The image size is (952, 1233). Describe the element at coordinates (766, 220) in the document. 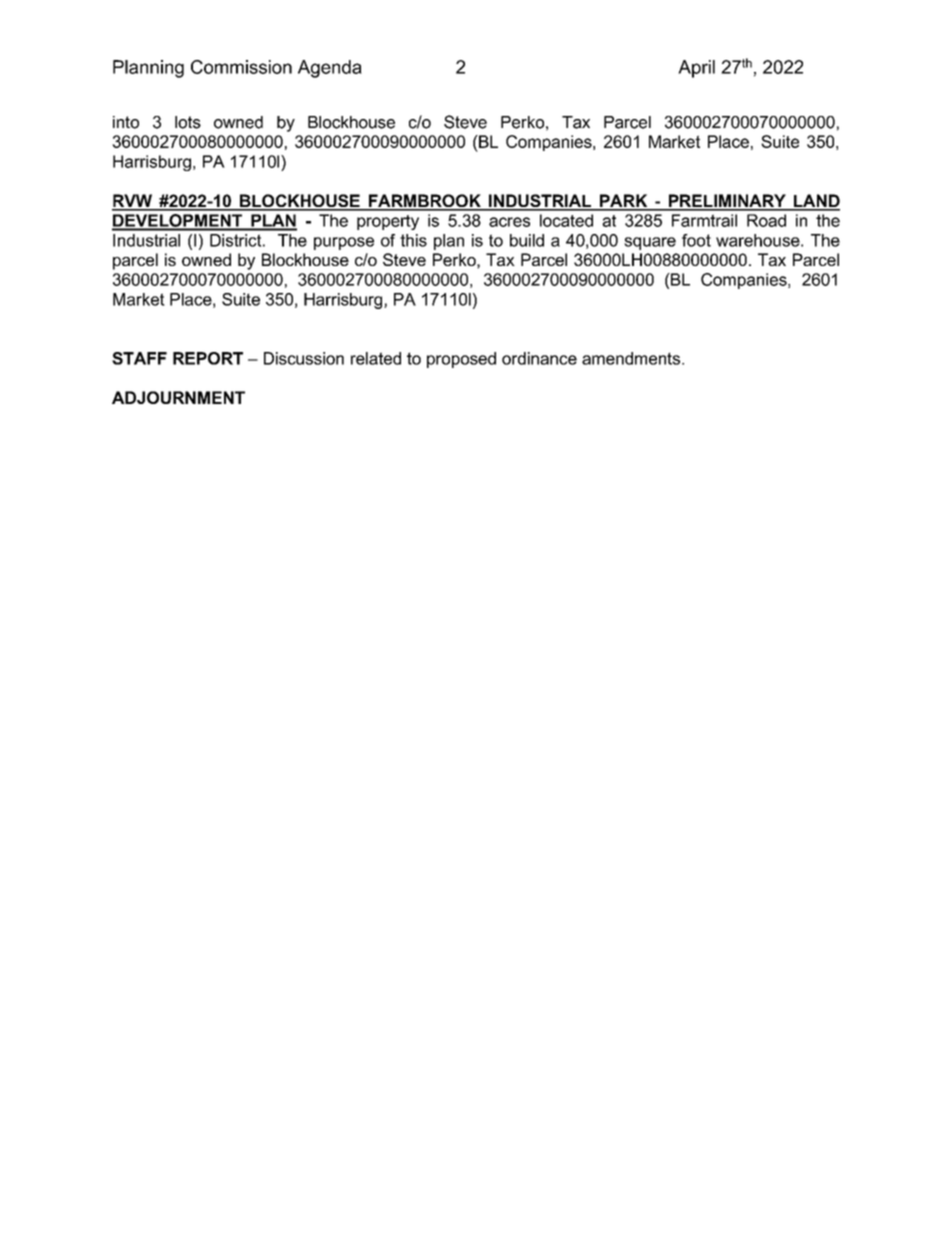

I see `Road` at that location.
